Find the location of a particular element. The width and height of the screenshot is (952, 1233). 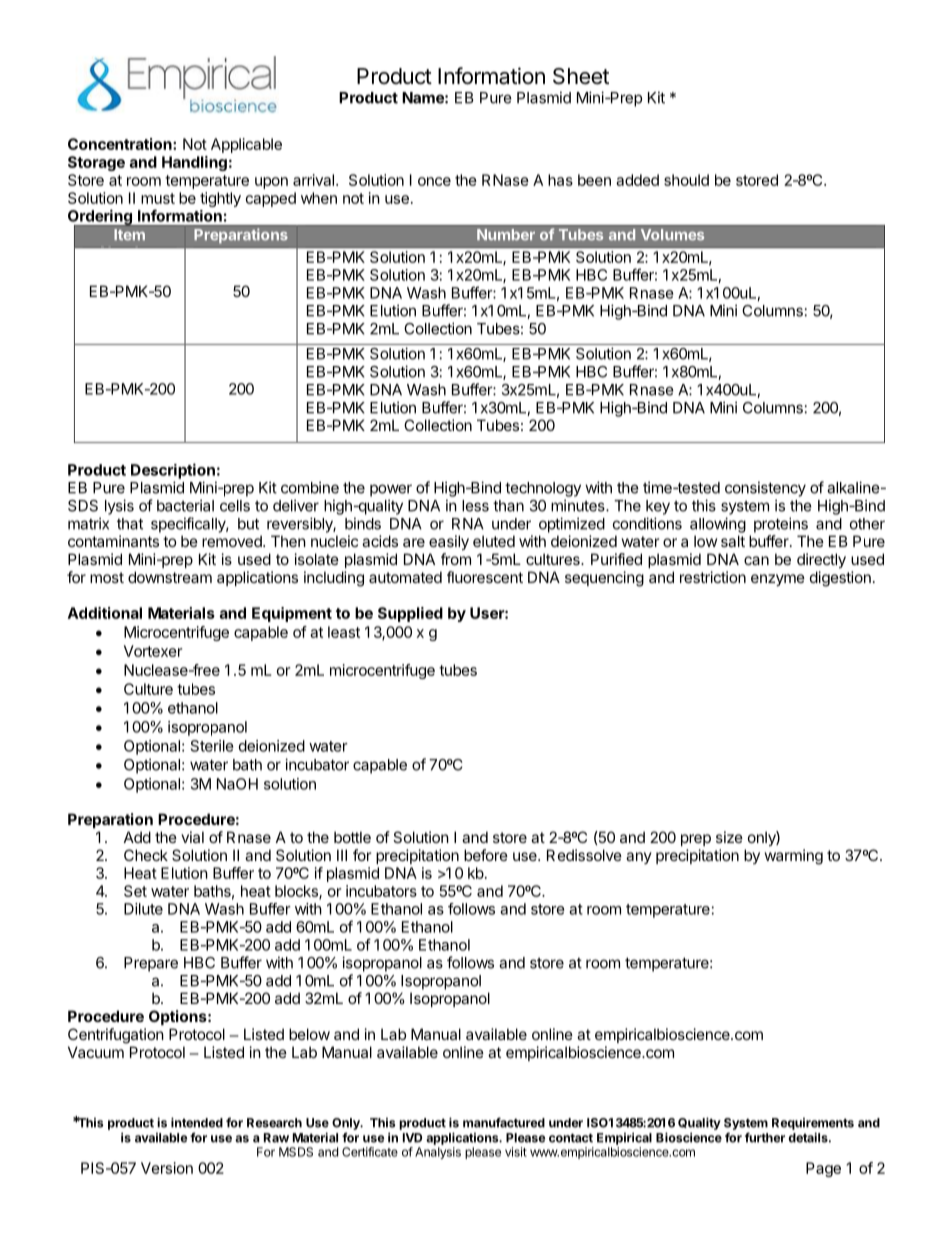

further is located at coordinates (765, 1137).
